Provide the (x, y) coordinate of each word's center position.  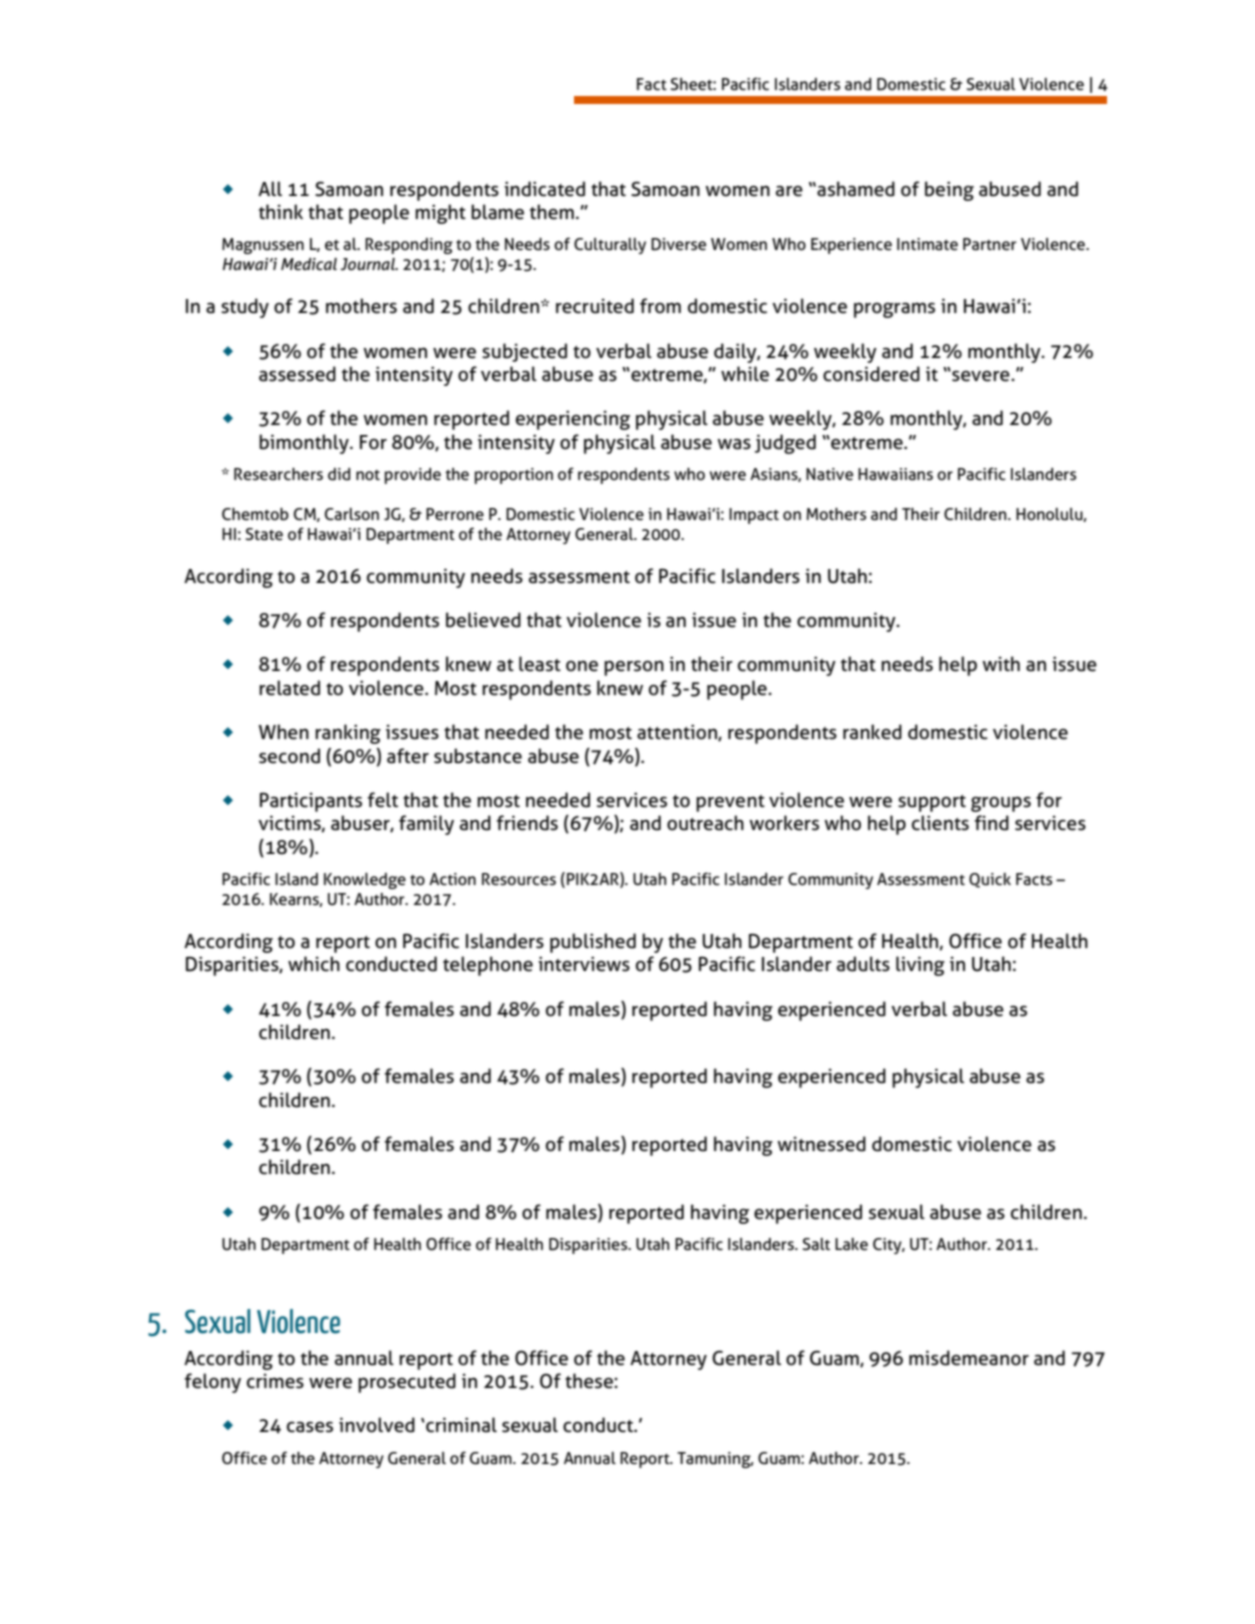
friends (527, 823)
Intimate (927, 244)
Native (829, 474)
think (281, 211)
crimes (275, 1381)
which (314, 964)
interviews (584, 964)
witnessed (821, 1144)
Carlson (352, 514)
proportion (514, 476)
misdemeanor (969, 1358)
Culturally (610, 246)
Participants (311, 802)
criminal (460, 1425)
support (932, 803)
